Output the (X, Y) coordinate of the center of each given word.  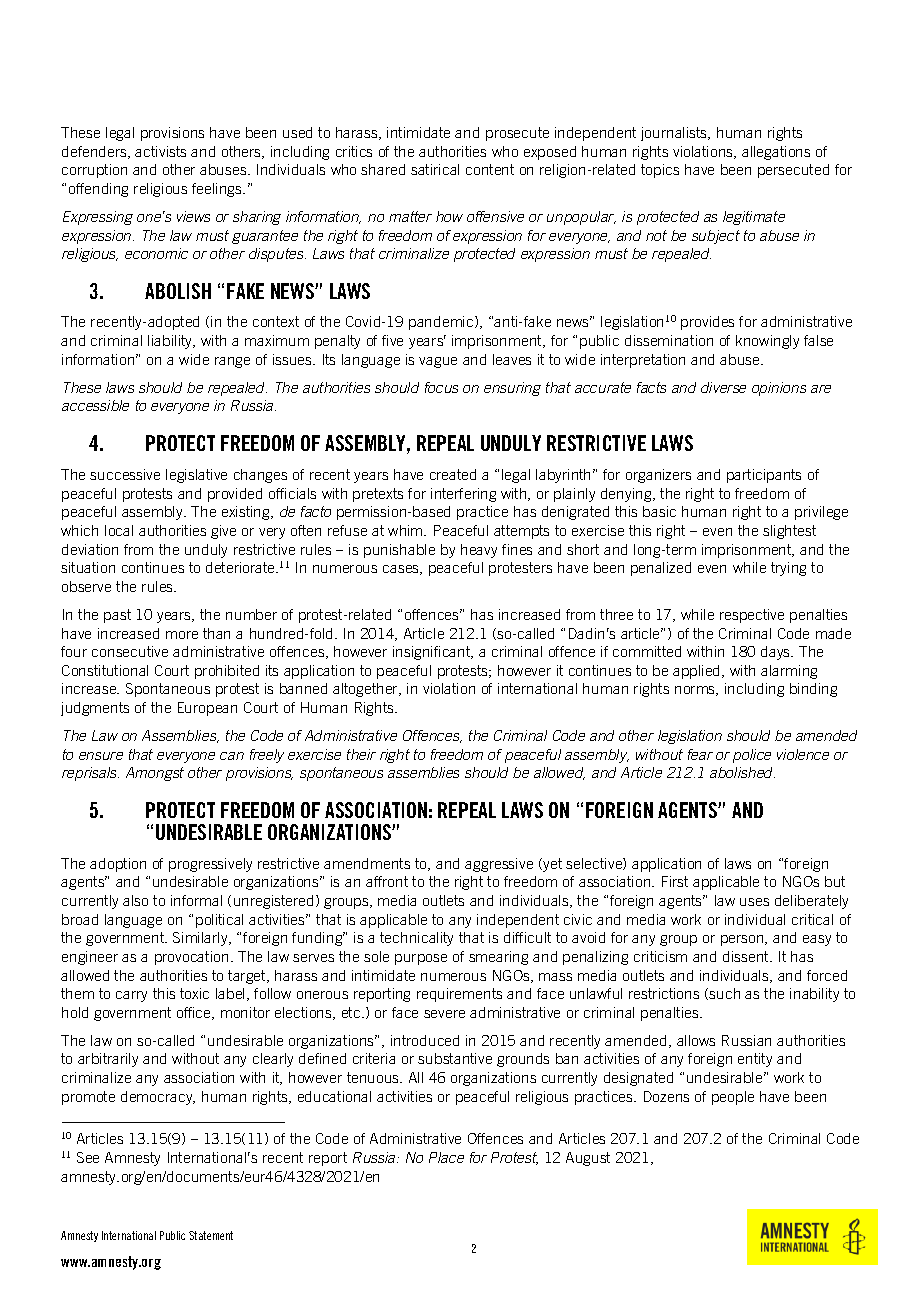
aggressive (499, 865)
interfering (463, 495)
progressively (210, 865)
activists (160, 151)
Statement (211, 1235)
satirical (435, 169)
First (675, 881)
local (119, 530)
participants (764, 476)
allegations (776, 153)
